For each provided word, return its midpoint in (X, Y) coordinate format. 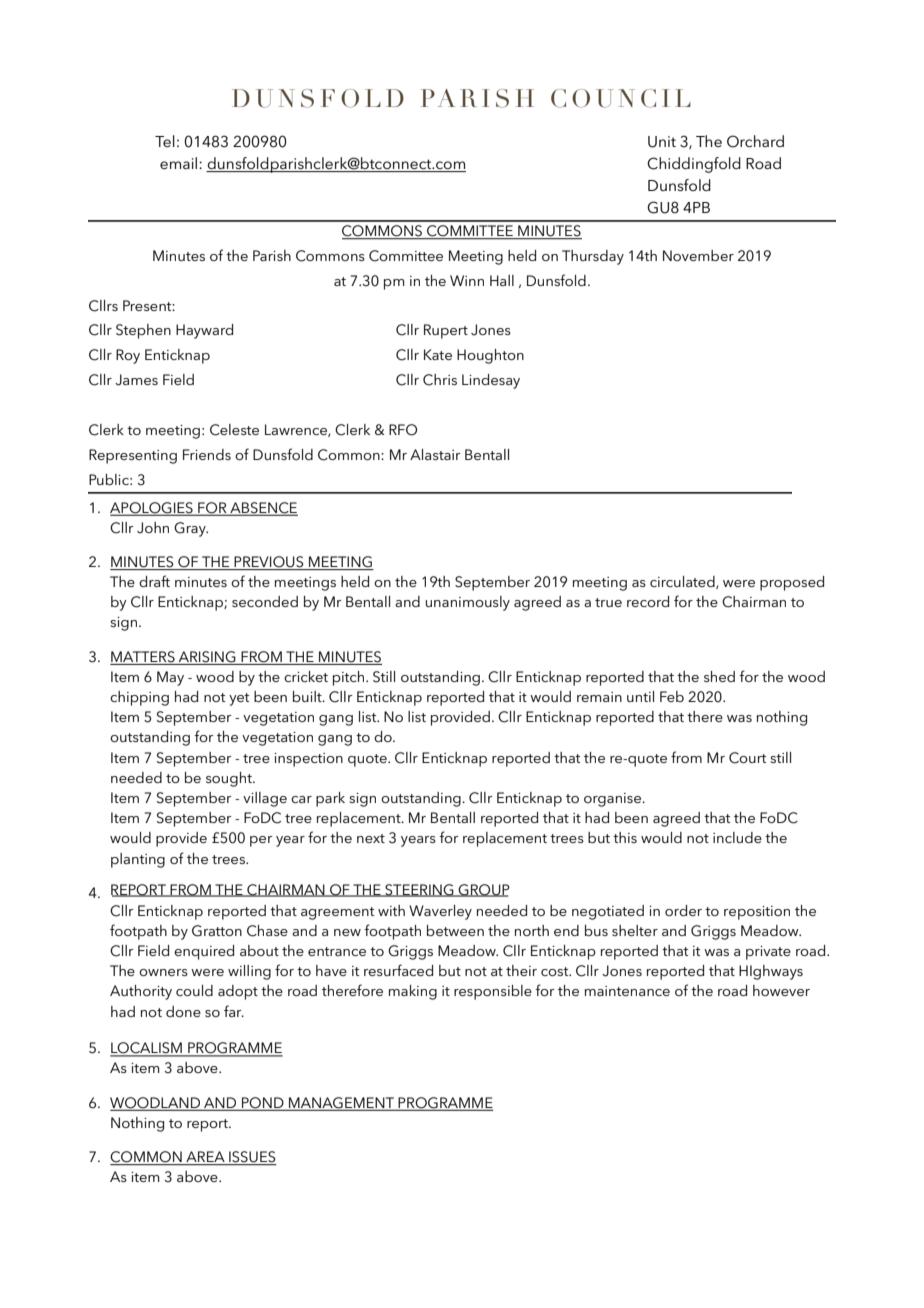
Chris (440, 380)
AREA (205, 1156)
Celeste (234, 430)
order (683, 910)
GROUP (483, 890)
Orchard (755, 141)
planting (138, 860)
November (698, 255)
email (180, 163)
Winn (467, 280)
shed (719, 676)
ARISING (207, 657)
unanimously (467, 603)
